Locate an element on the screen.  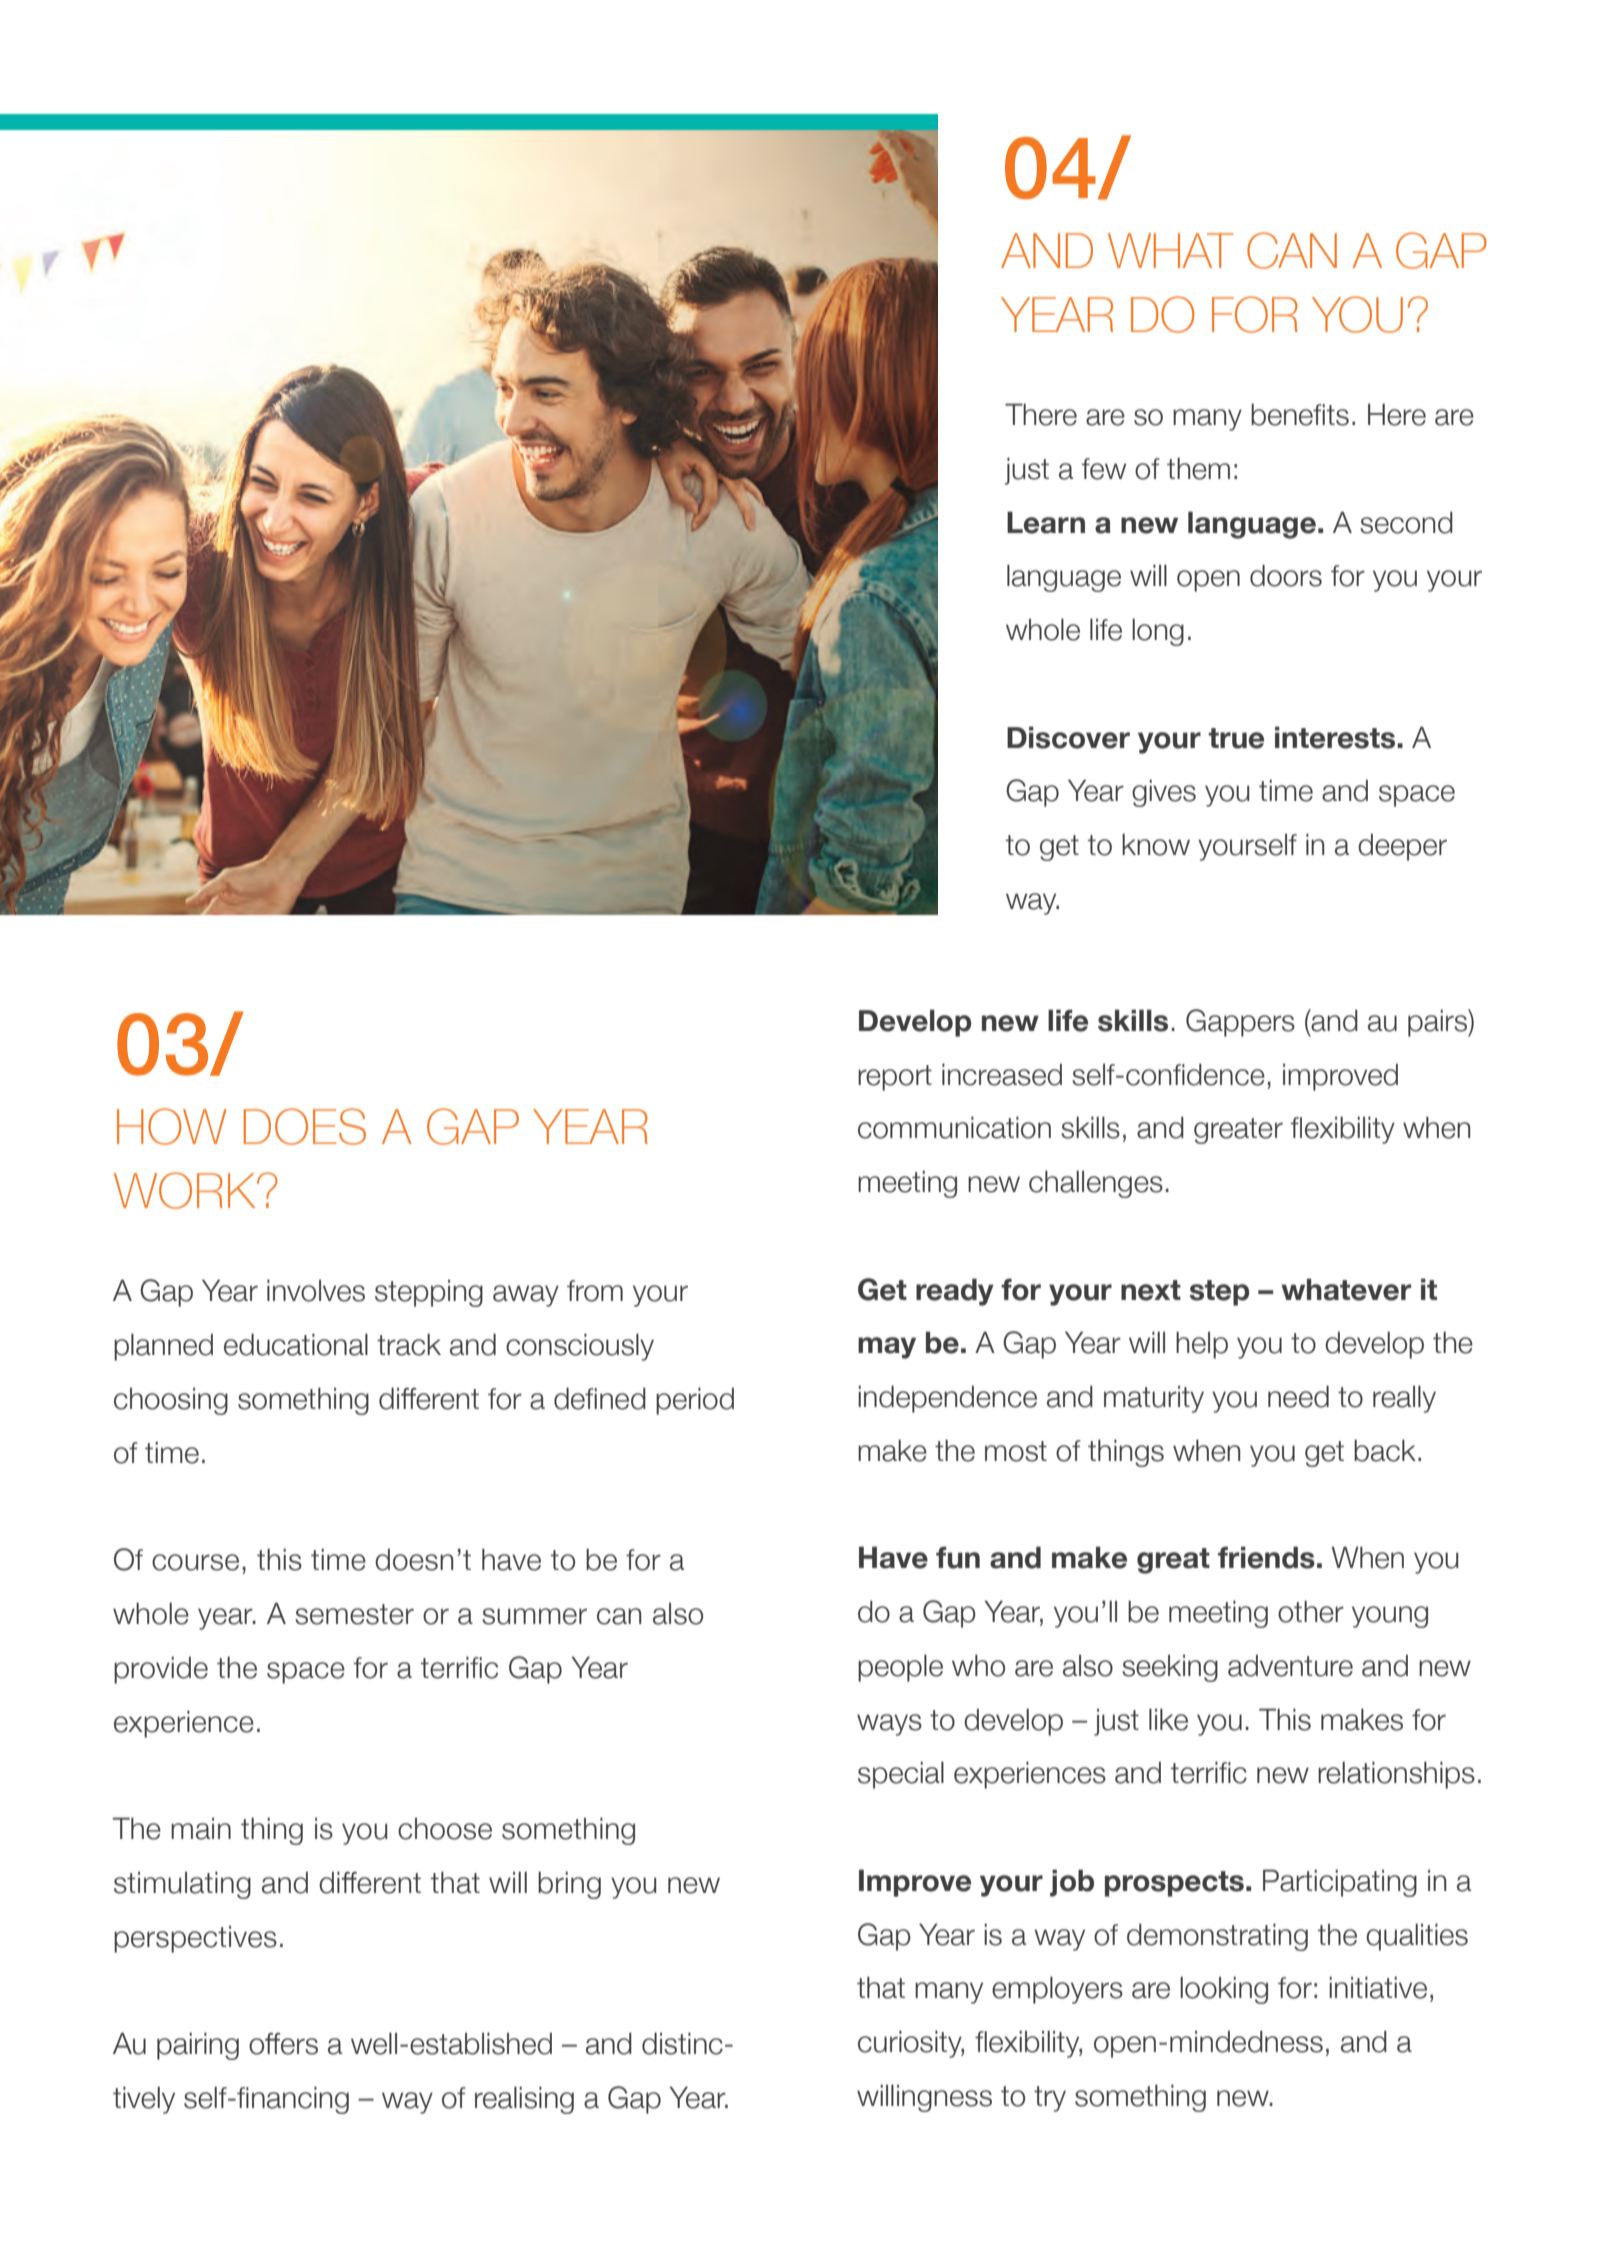
semester is located at coordinates (354, 1614).
